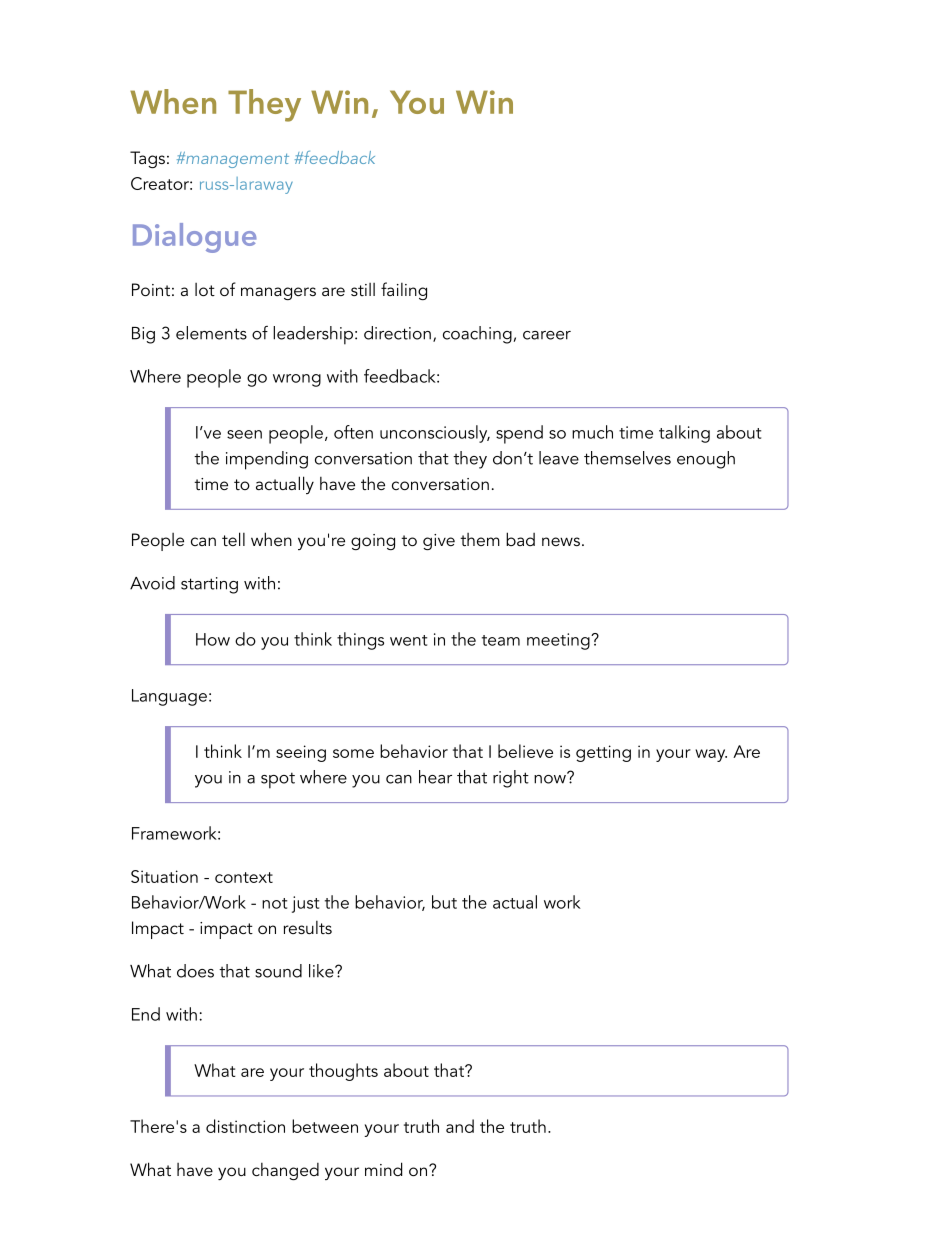 Image resolution: width=952 pixels, height=1233 pixels. I want to click on management, so click(236, 160).
